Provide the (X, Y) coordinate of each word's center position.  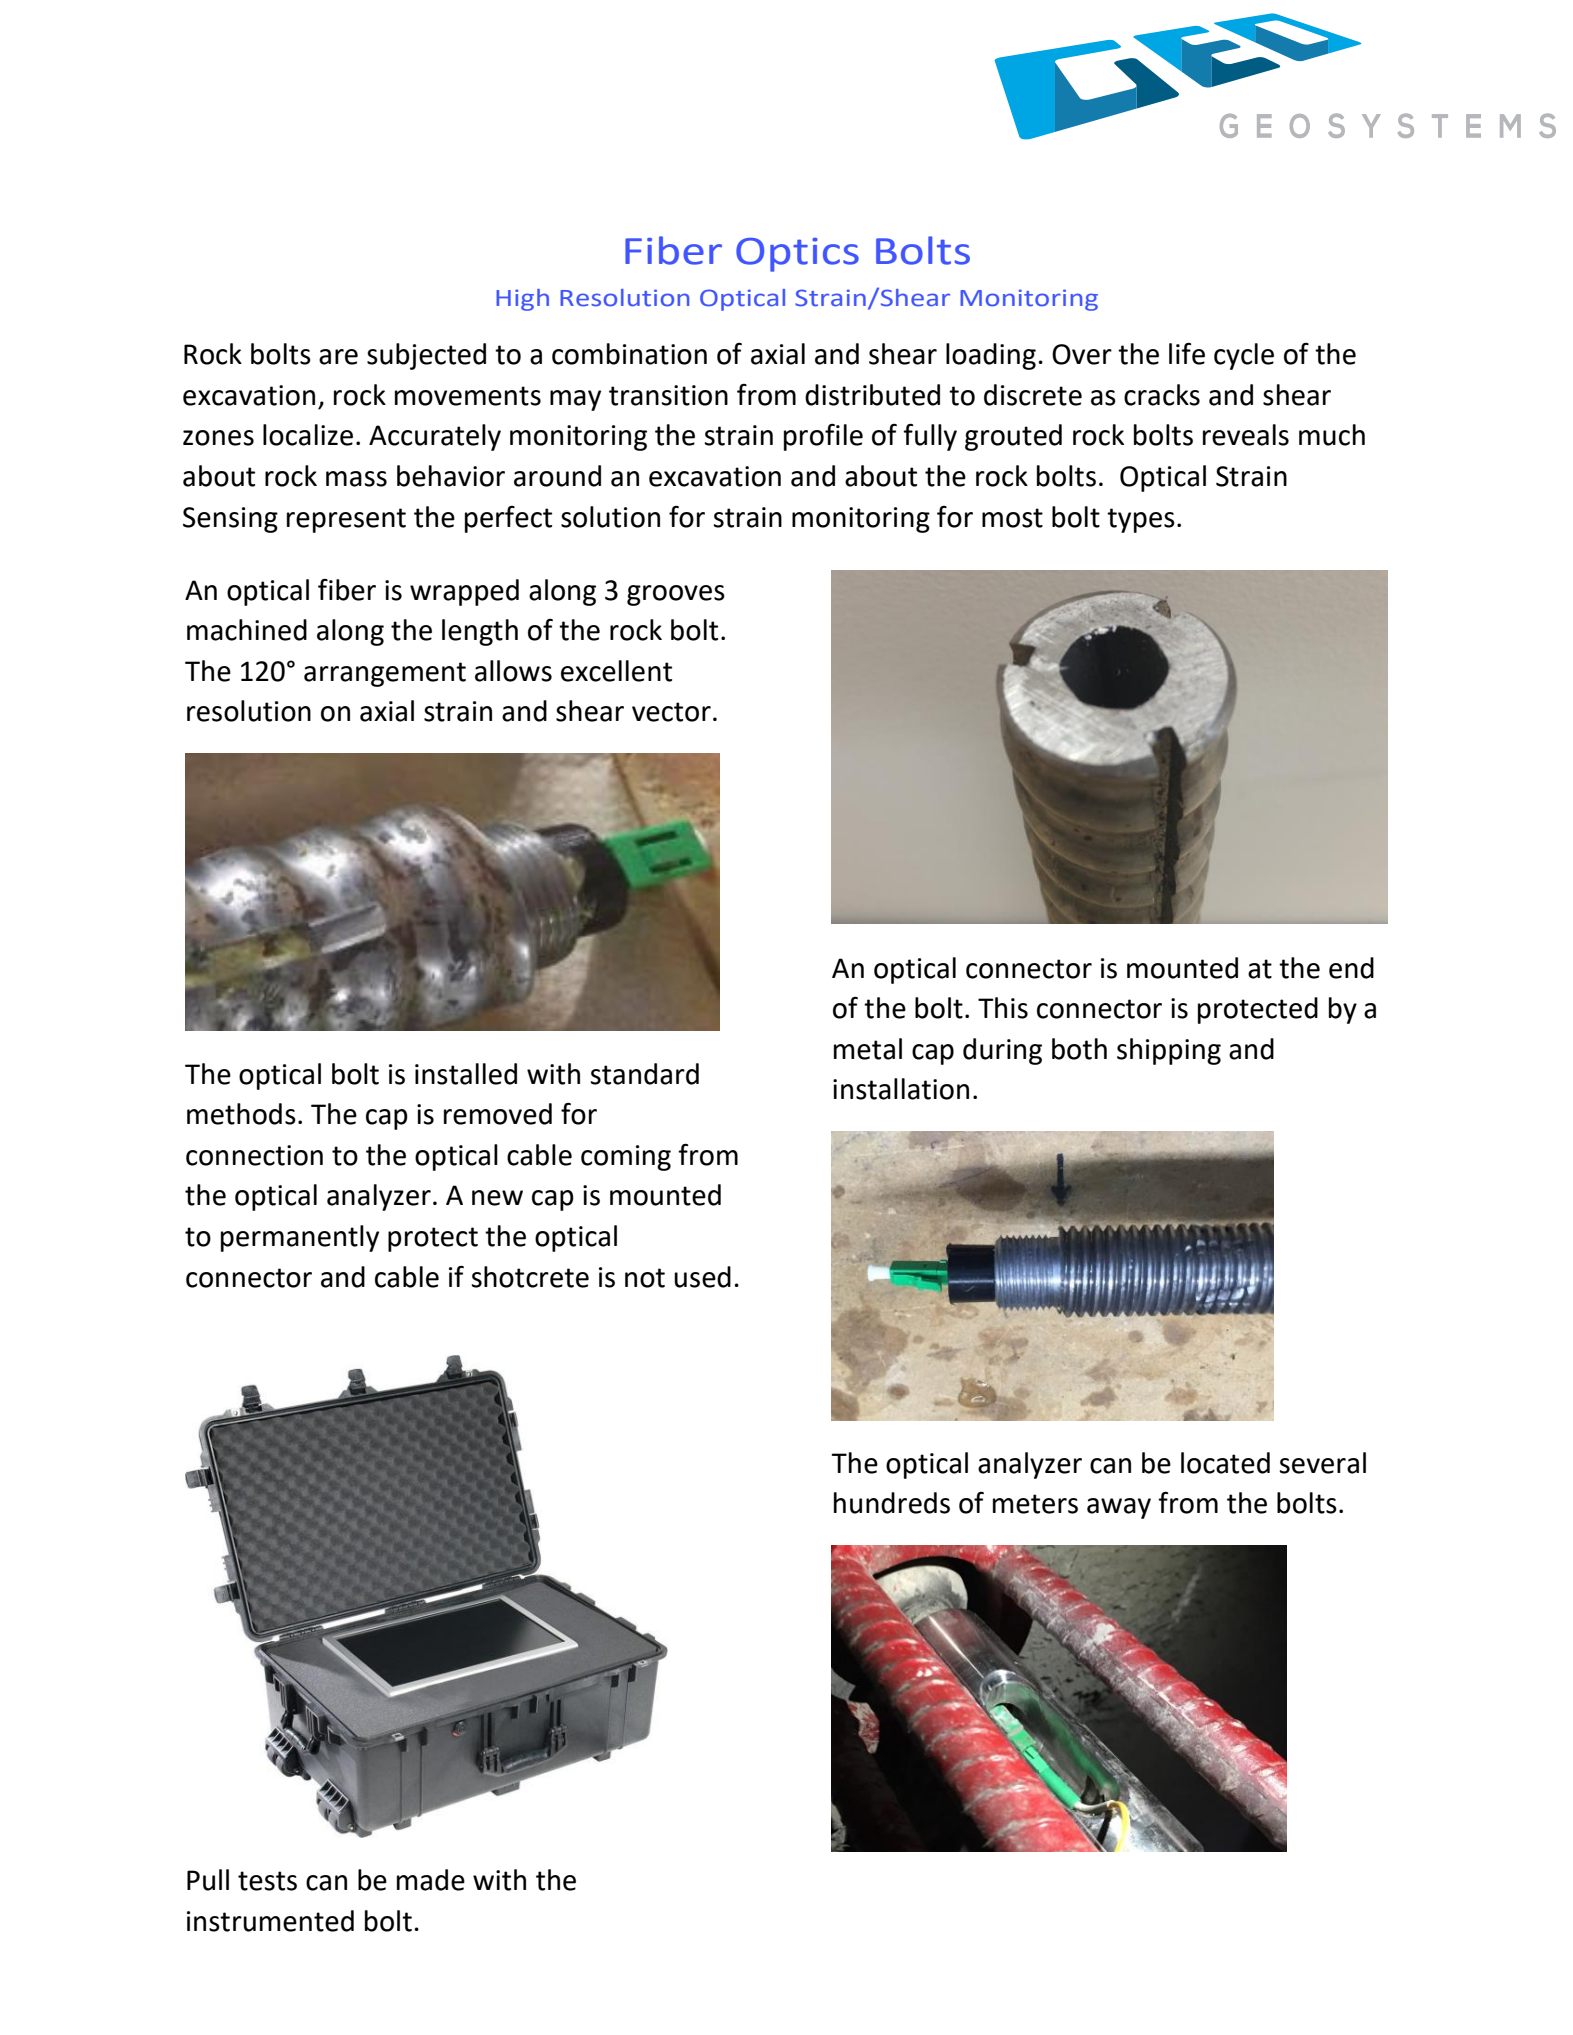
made (431, 1880)
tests (267, 1881)
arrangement (385, 674)
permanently (300, 1238)
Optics (797, 255)
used (702, 1277)
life (1187, 353)
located (1225, 1463)
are (338, 357)
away (1119, 1508)
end (1351, 968)
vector (671, 712)
